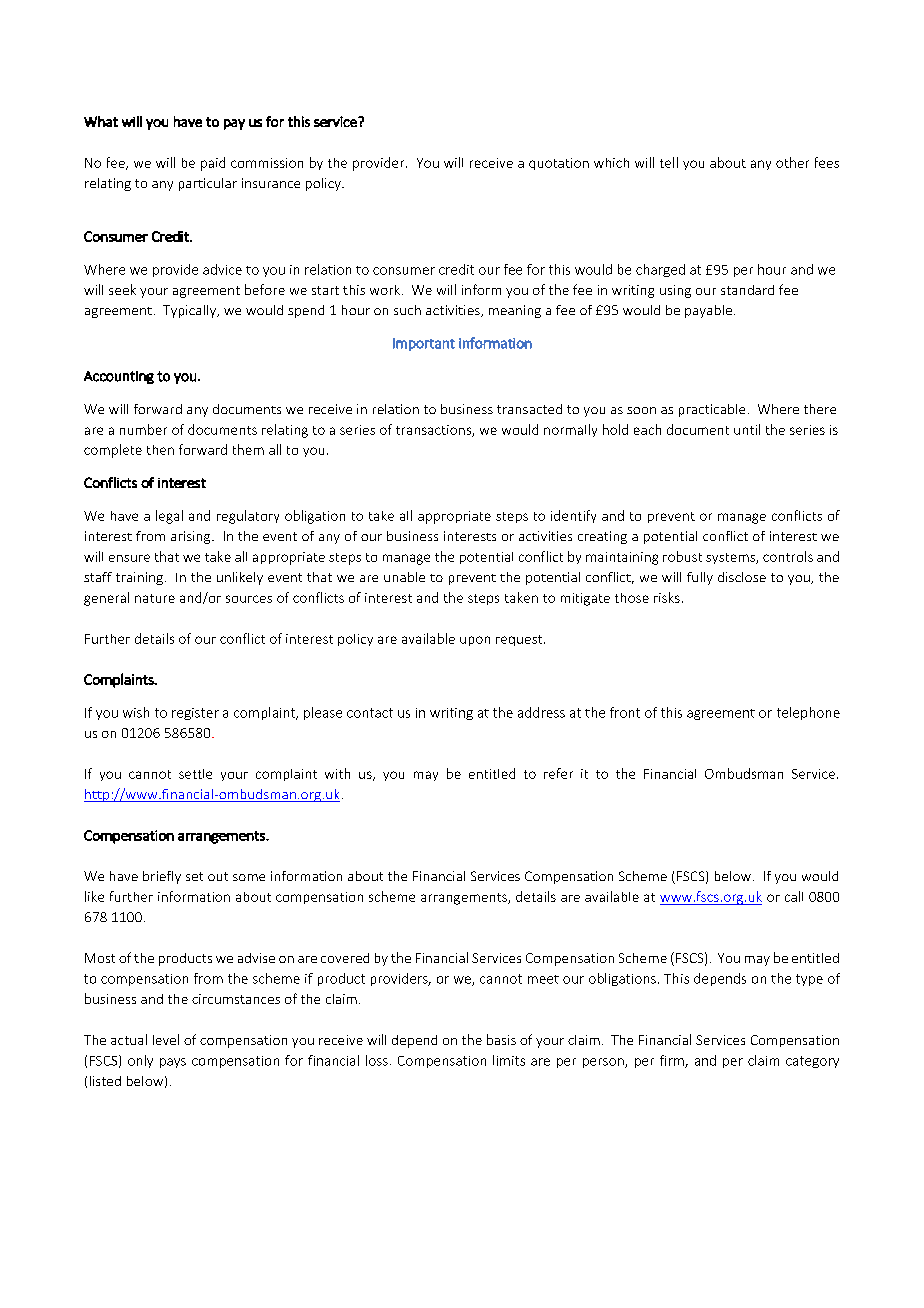  What do you see at coordinates (155, 598) in the image?
I see `nature` at bounding box center [155, 598].
